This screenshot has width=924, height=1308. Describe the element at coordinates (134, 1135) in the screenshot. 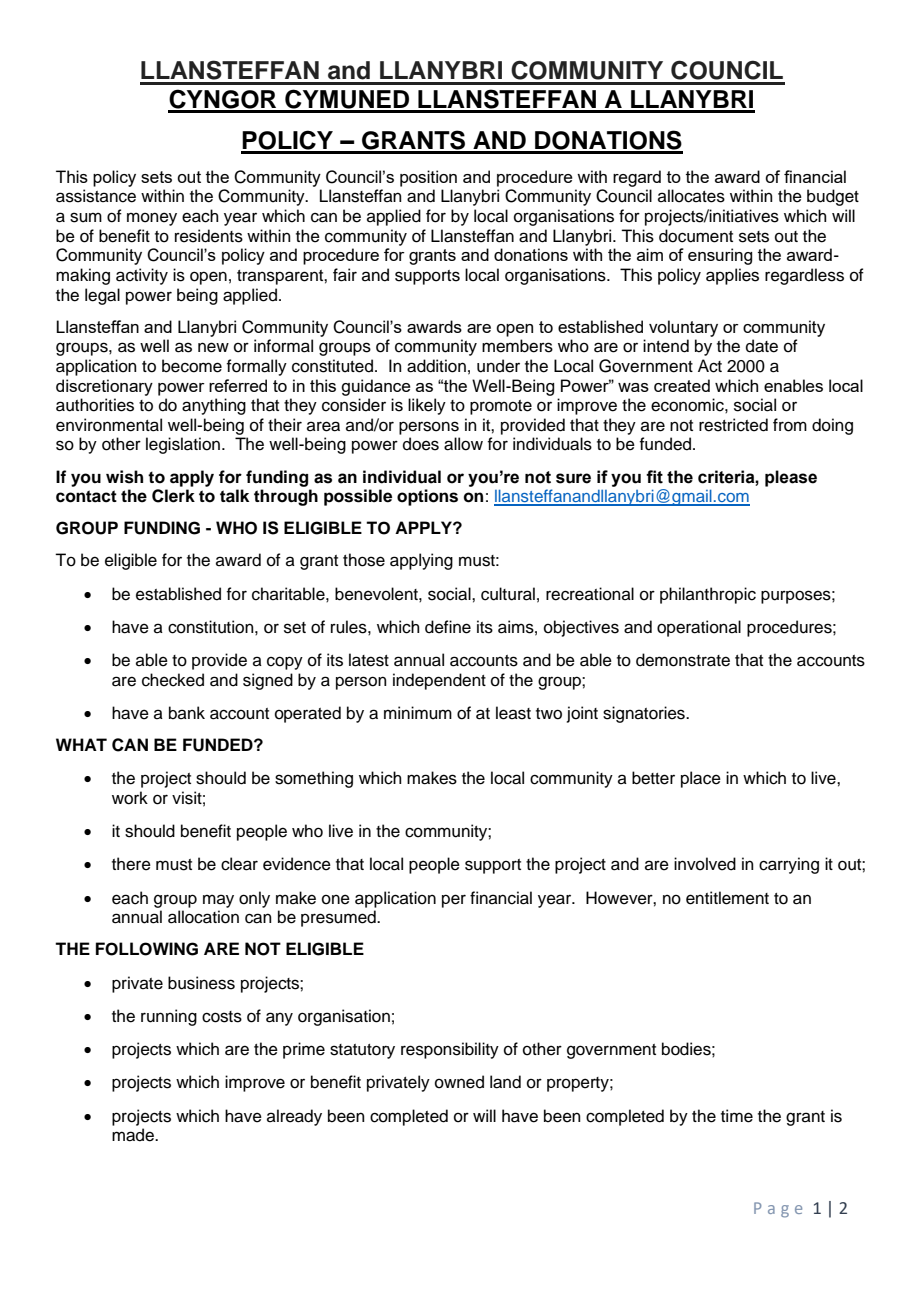

I see `made` at that location.
